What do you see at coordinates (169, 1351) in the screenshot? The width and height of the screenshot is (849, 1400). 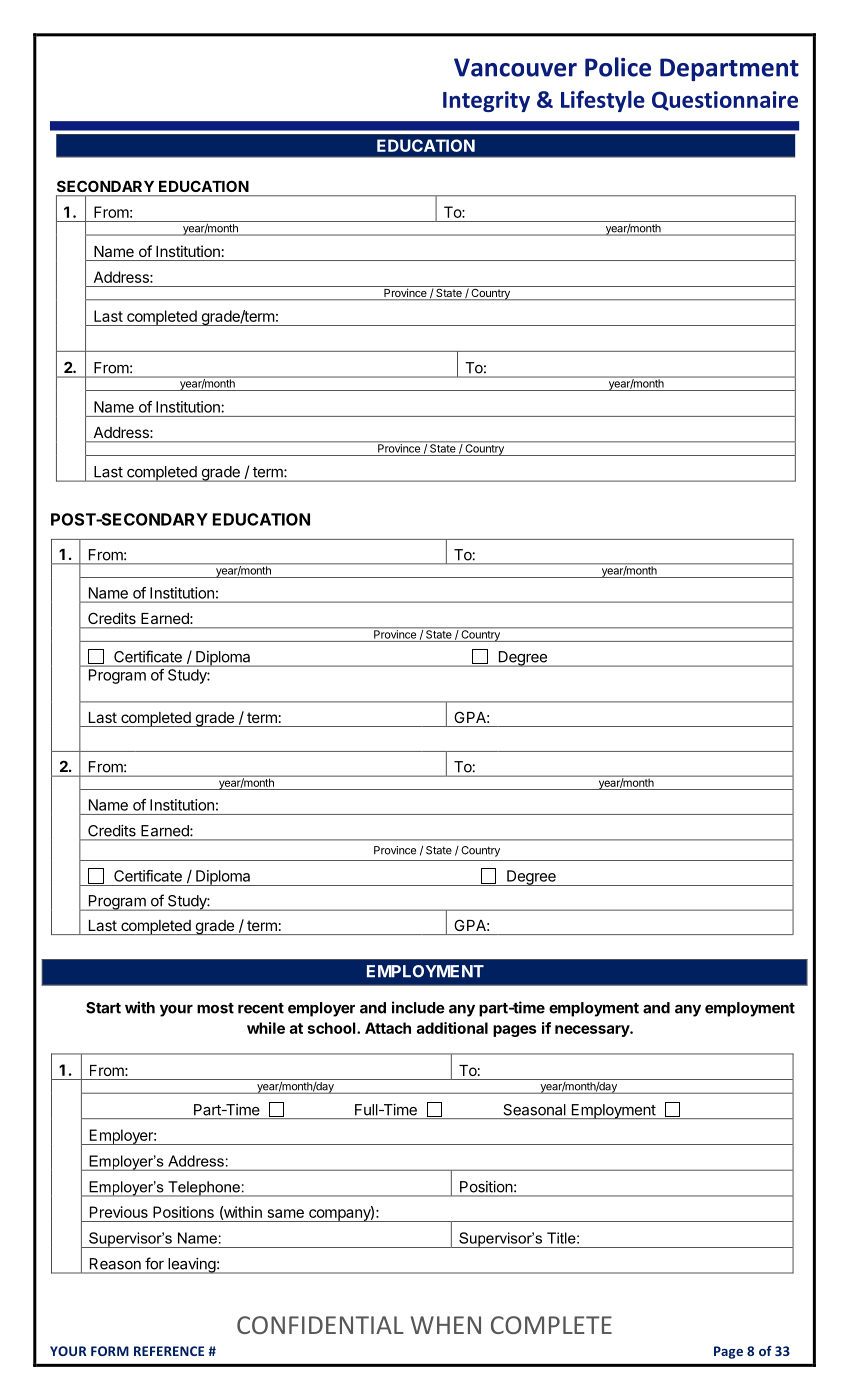 I see `REFERENCE` at bounding box center [169, 1351].
